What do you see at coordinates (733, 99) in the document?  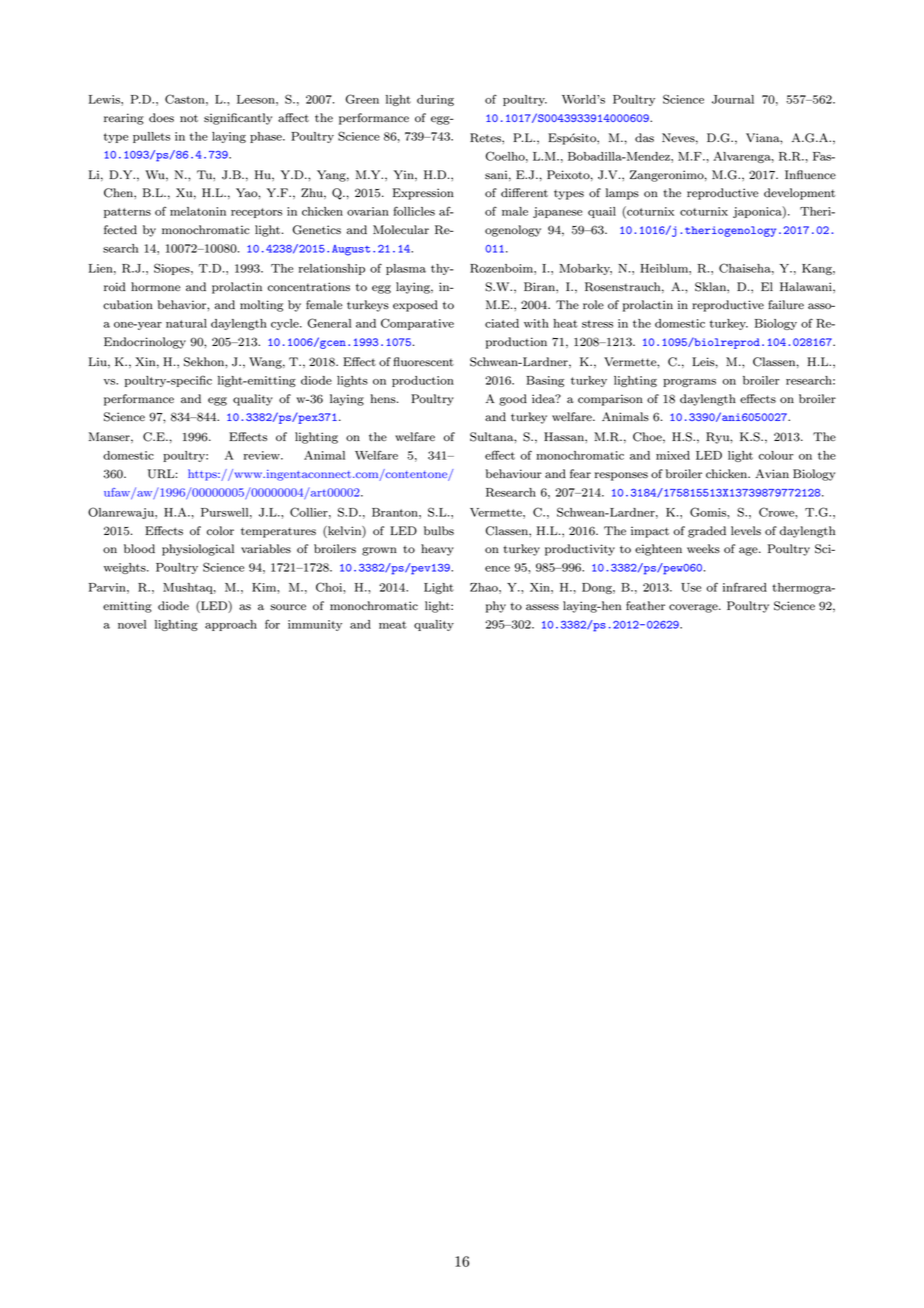 I see `Journal` at bounding box center [733, 99].
